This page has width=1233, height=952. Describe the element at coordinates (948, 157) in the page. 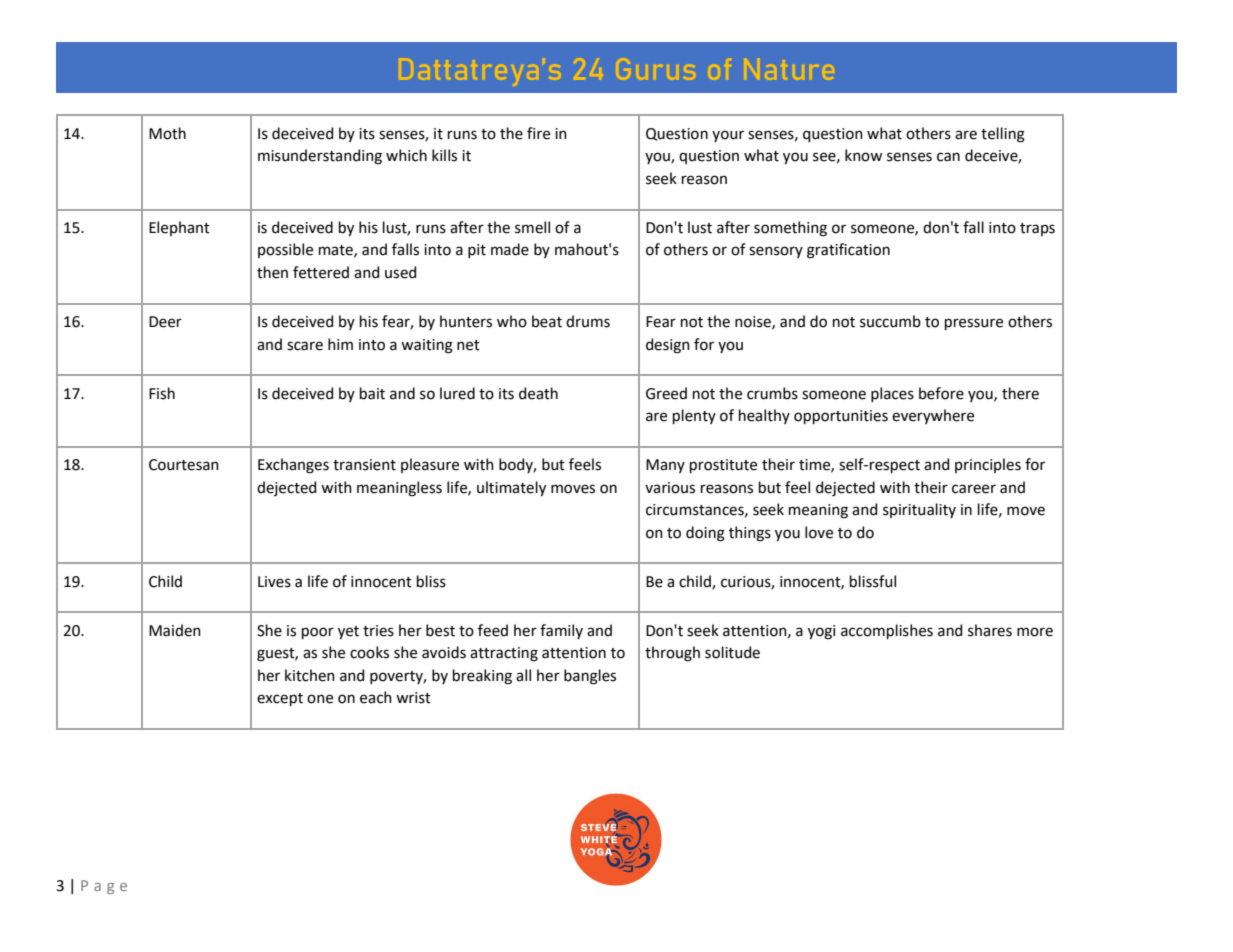

I see `can` at that location.
